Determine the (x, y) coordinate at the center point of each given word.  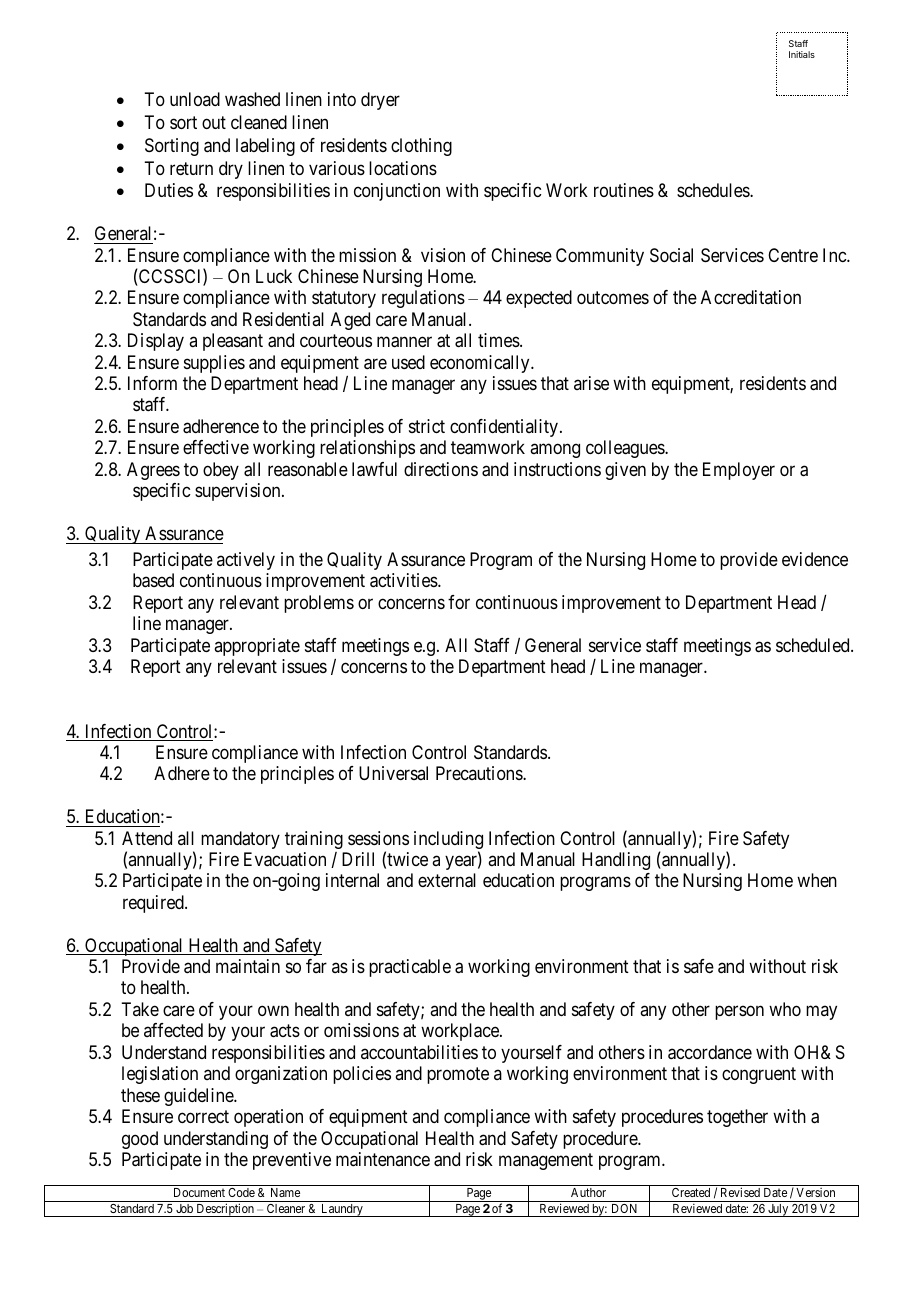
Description (225, 1210)
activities (404, 580)
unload (195, 99)
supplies (214, 364)
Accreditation (751, 297)
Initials (802, 54)
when (817, 880)
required (154, 904)
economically (481, 364)
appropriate (257, 647)
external (447, 880)
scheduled (814, 645)
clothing (421, 147)
